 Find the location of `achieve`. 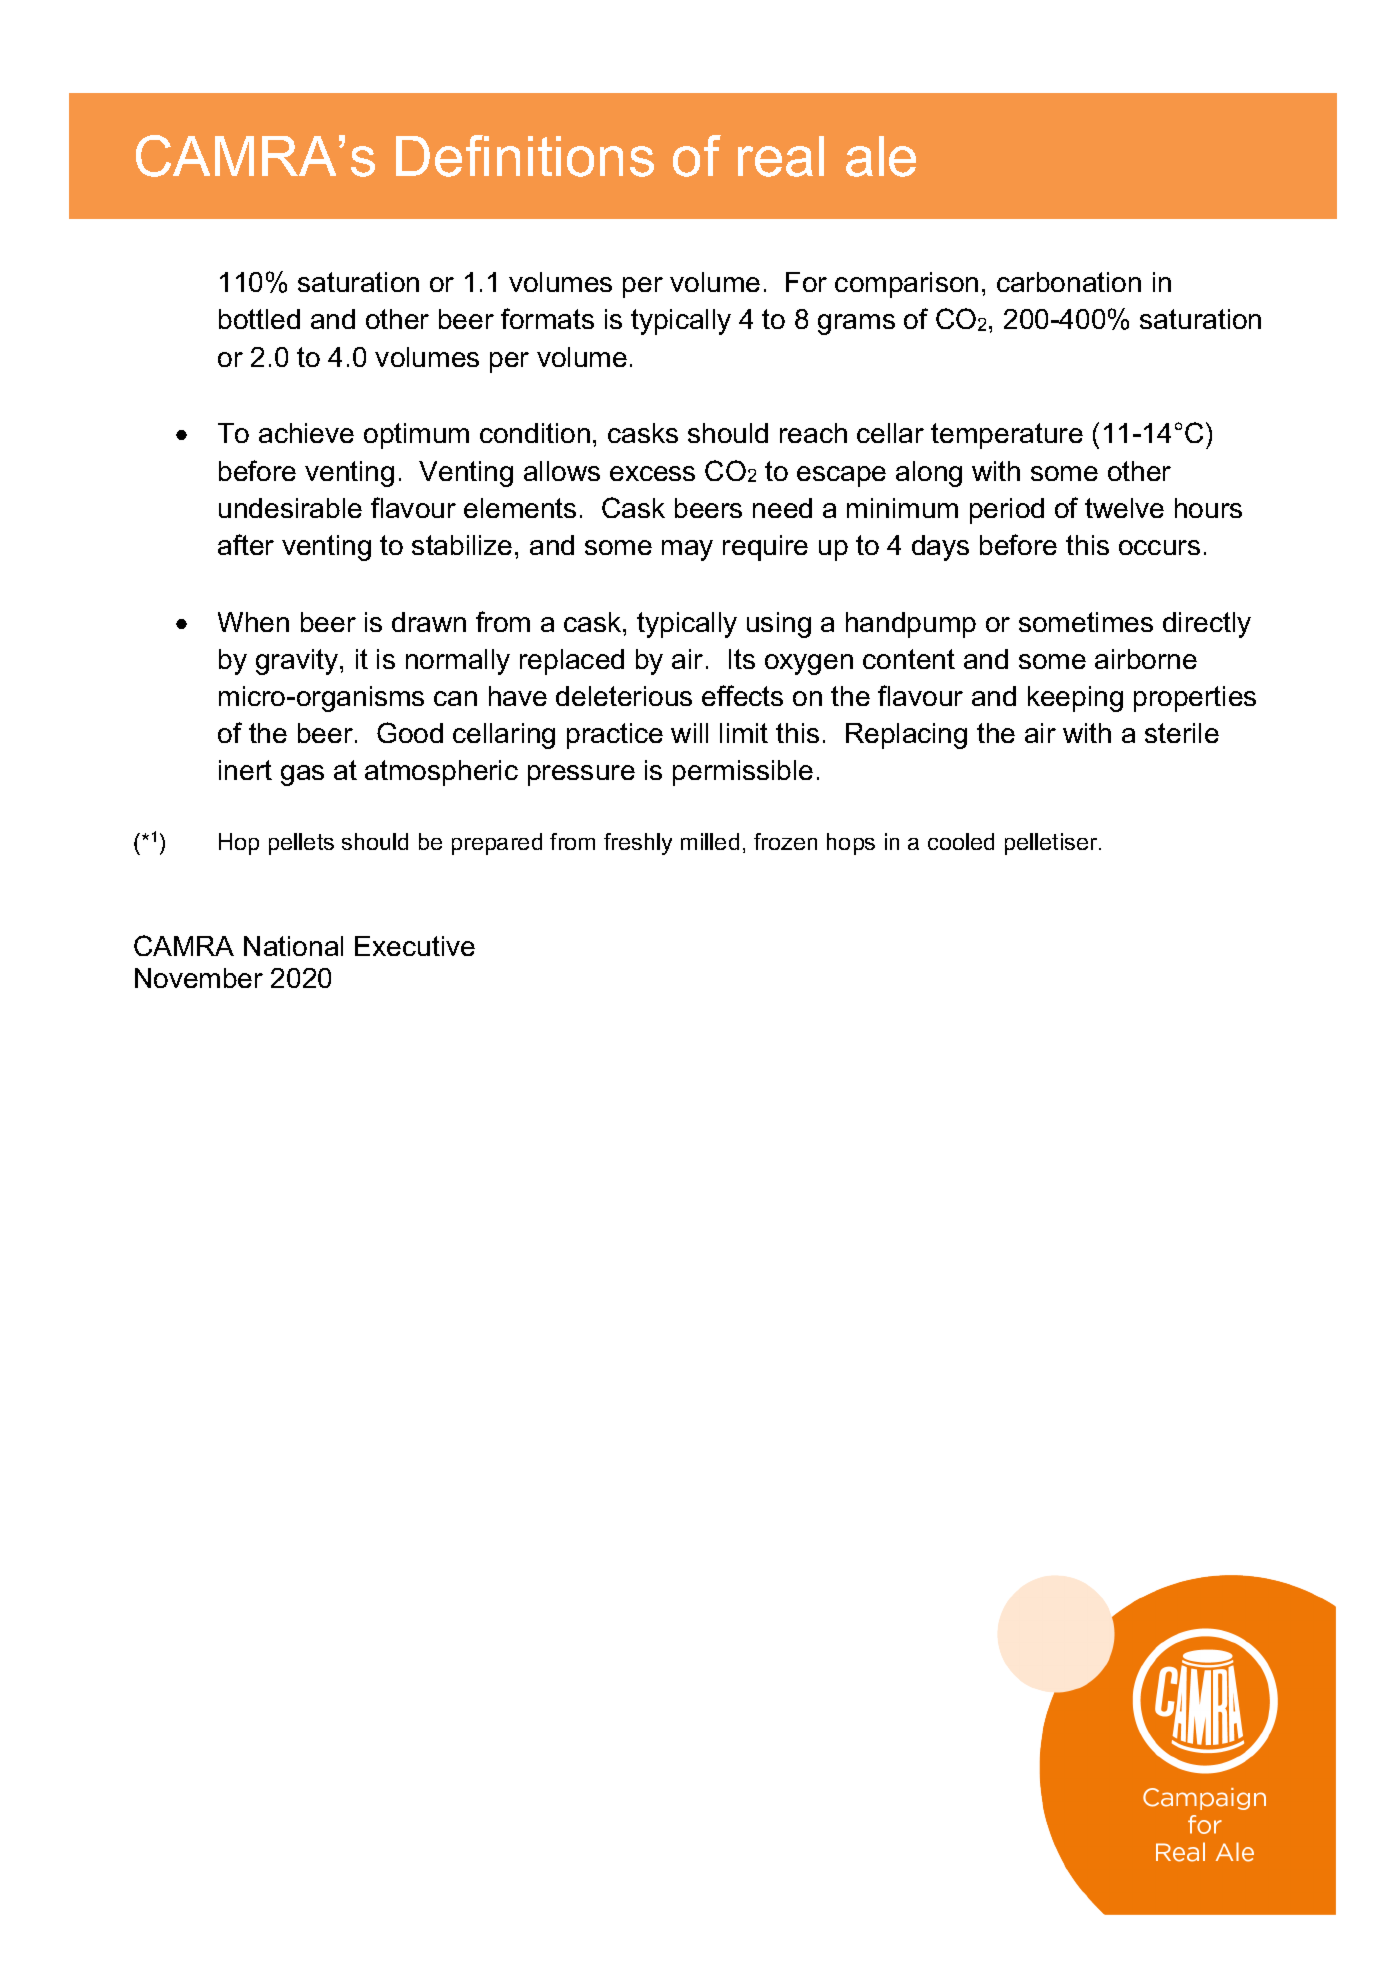

achieve is located at coordinates (306, 433).
